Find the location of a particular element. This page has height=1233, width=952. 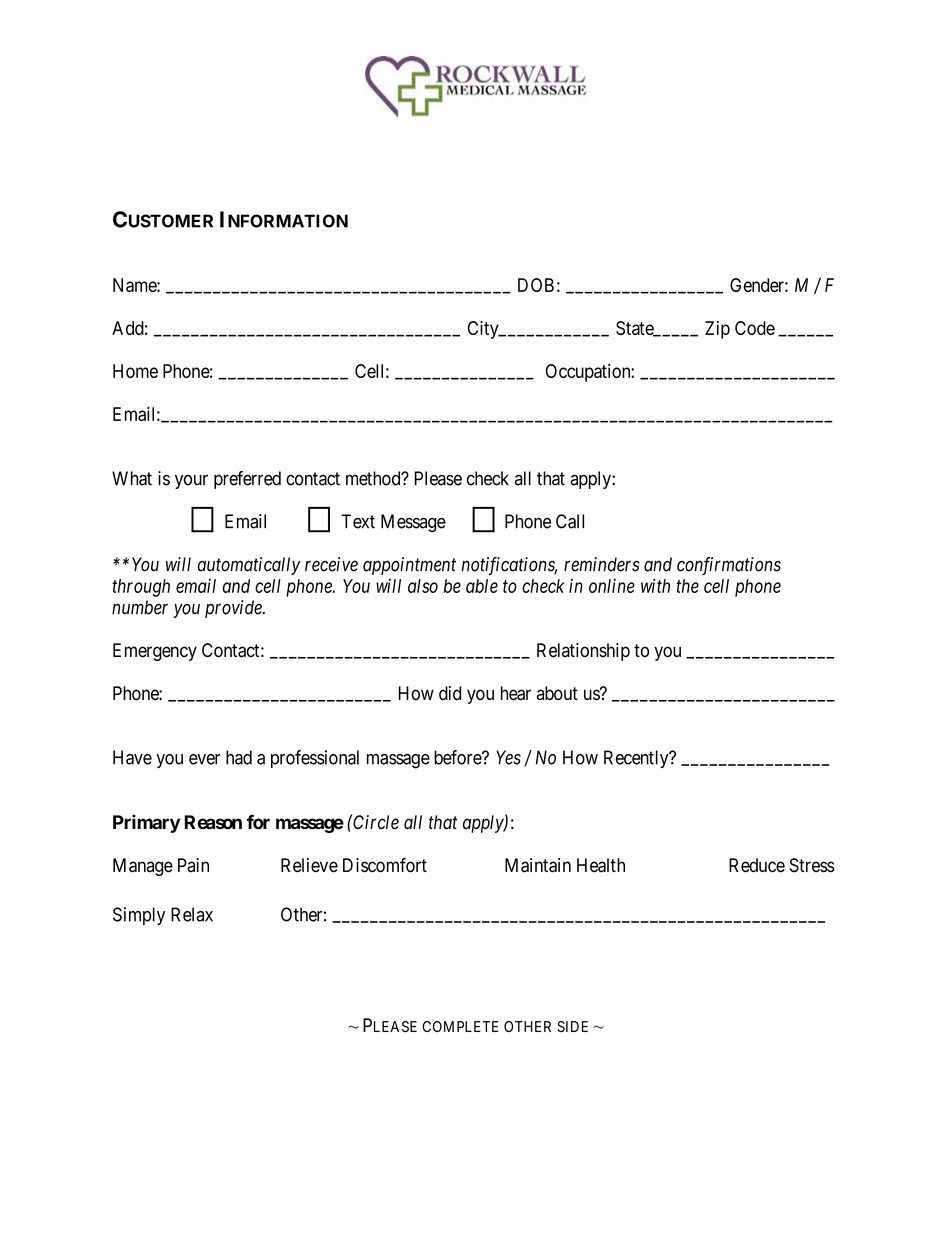

Maintain is located at coordinates (538, 865).
